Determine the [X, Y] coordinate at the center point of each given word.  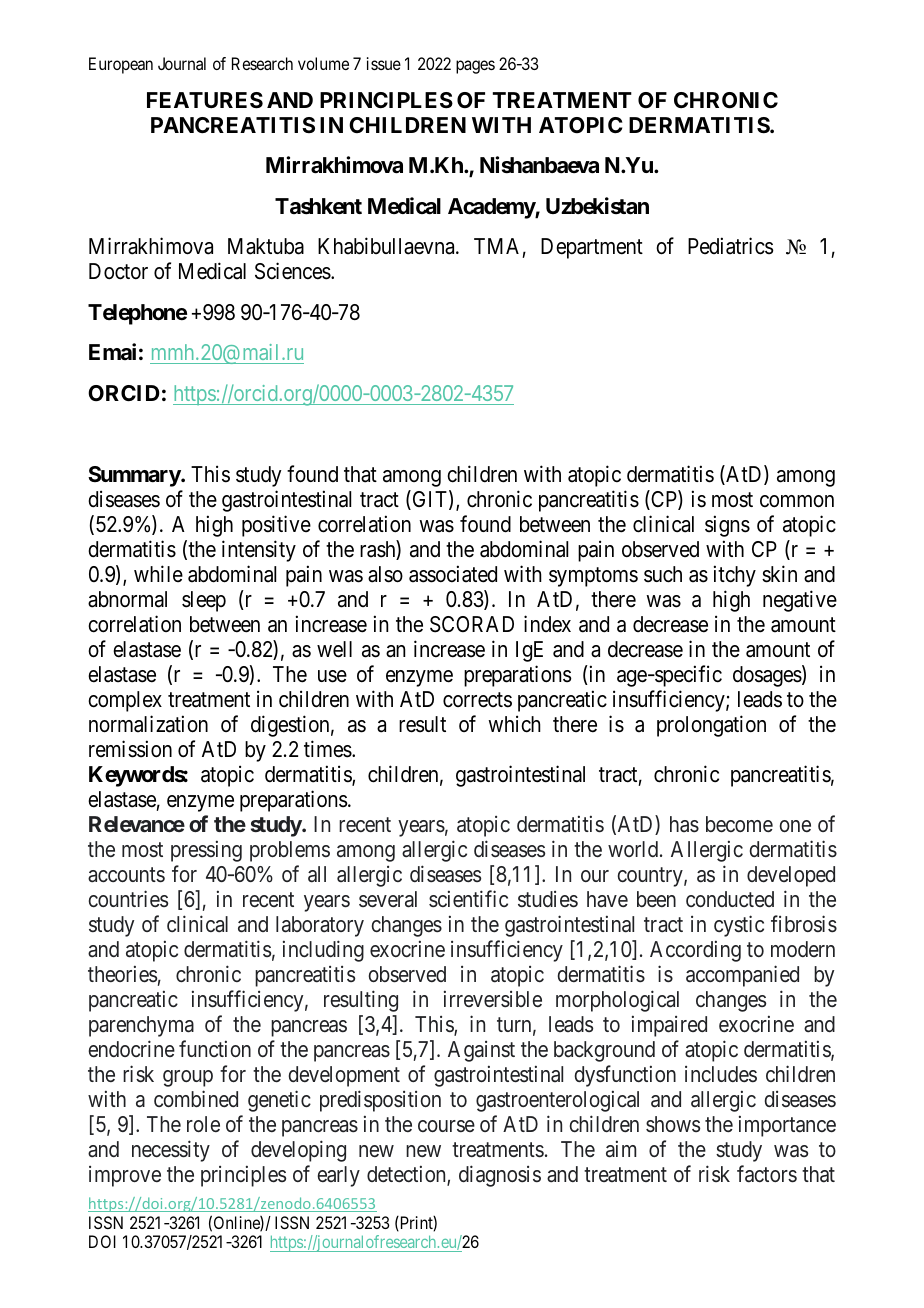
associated [453, 574]
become [739, 824]
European [121, 65]
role [203, 1124]
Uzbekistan [597, 206]
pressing [206, 851]
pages [475, 67]
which [514, 724]
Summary [135, 476]
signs [727, 526]
